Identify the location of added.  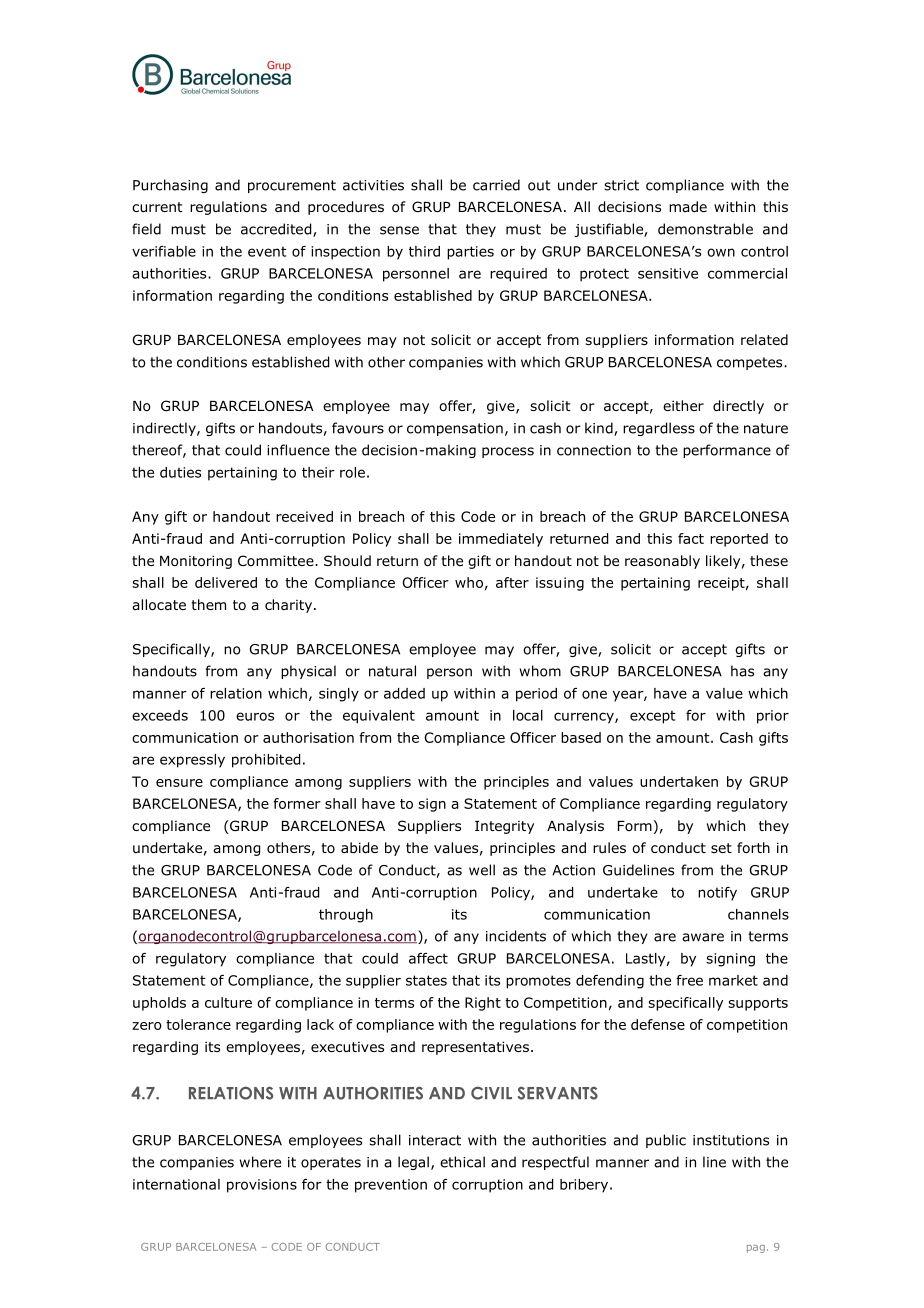
(404, 693).
